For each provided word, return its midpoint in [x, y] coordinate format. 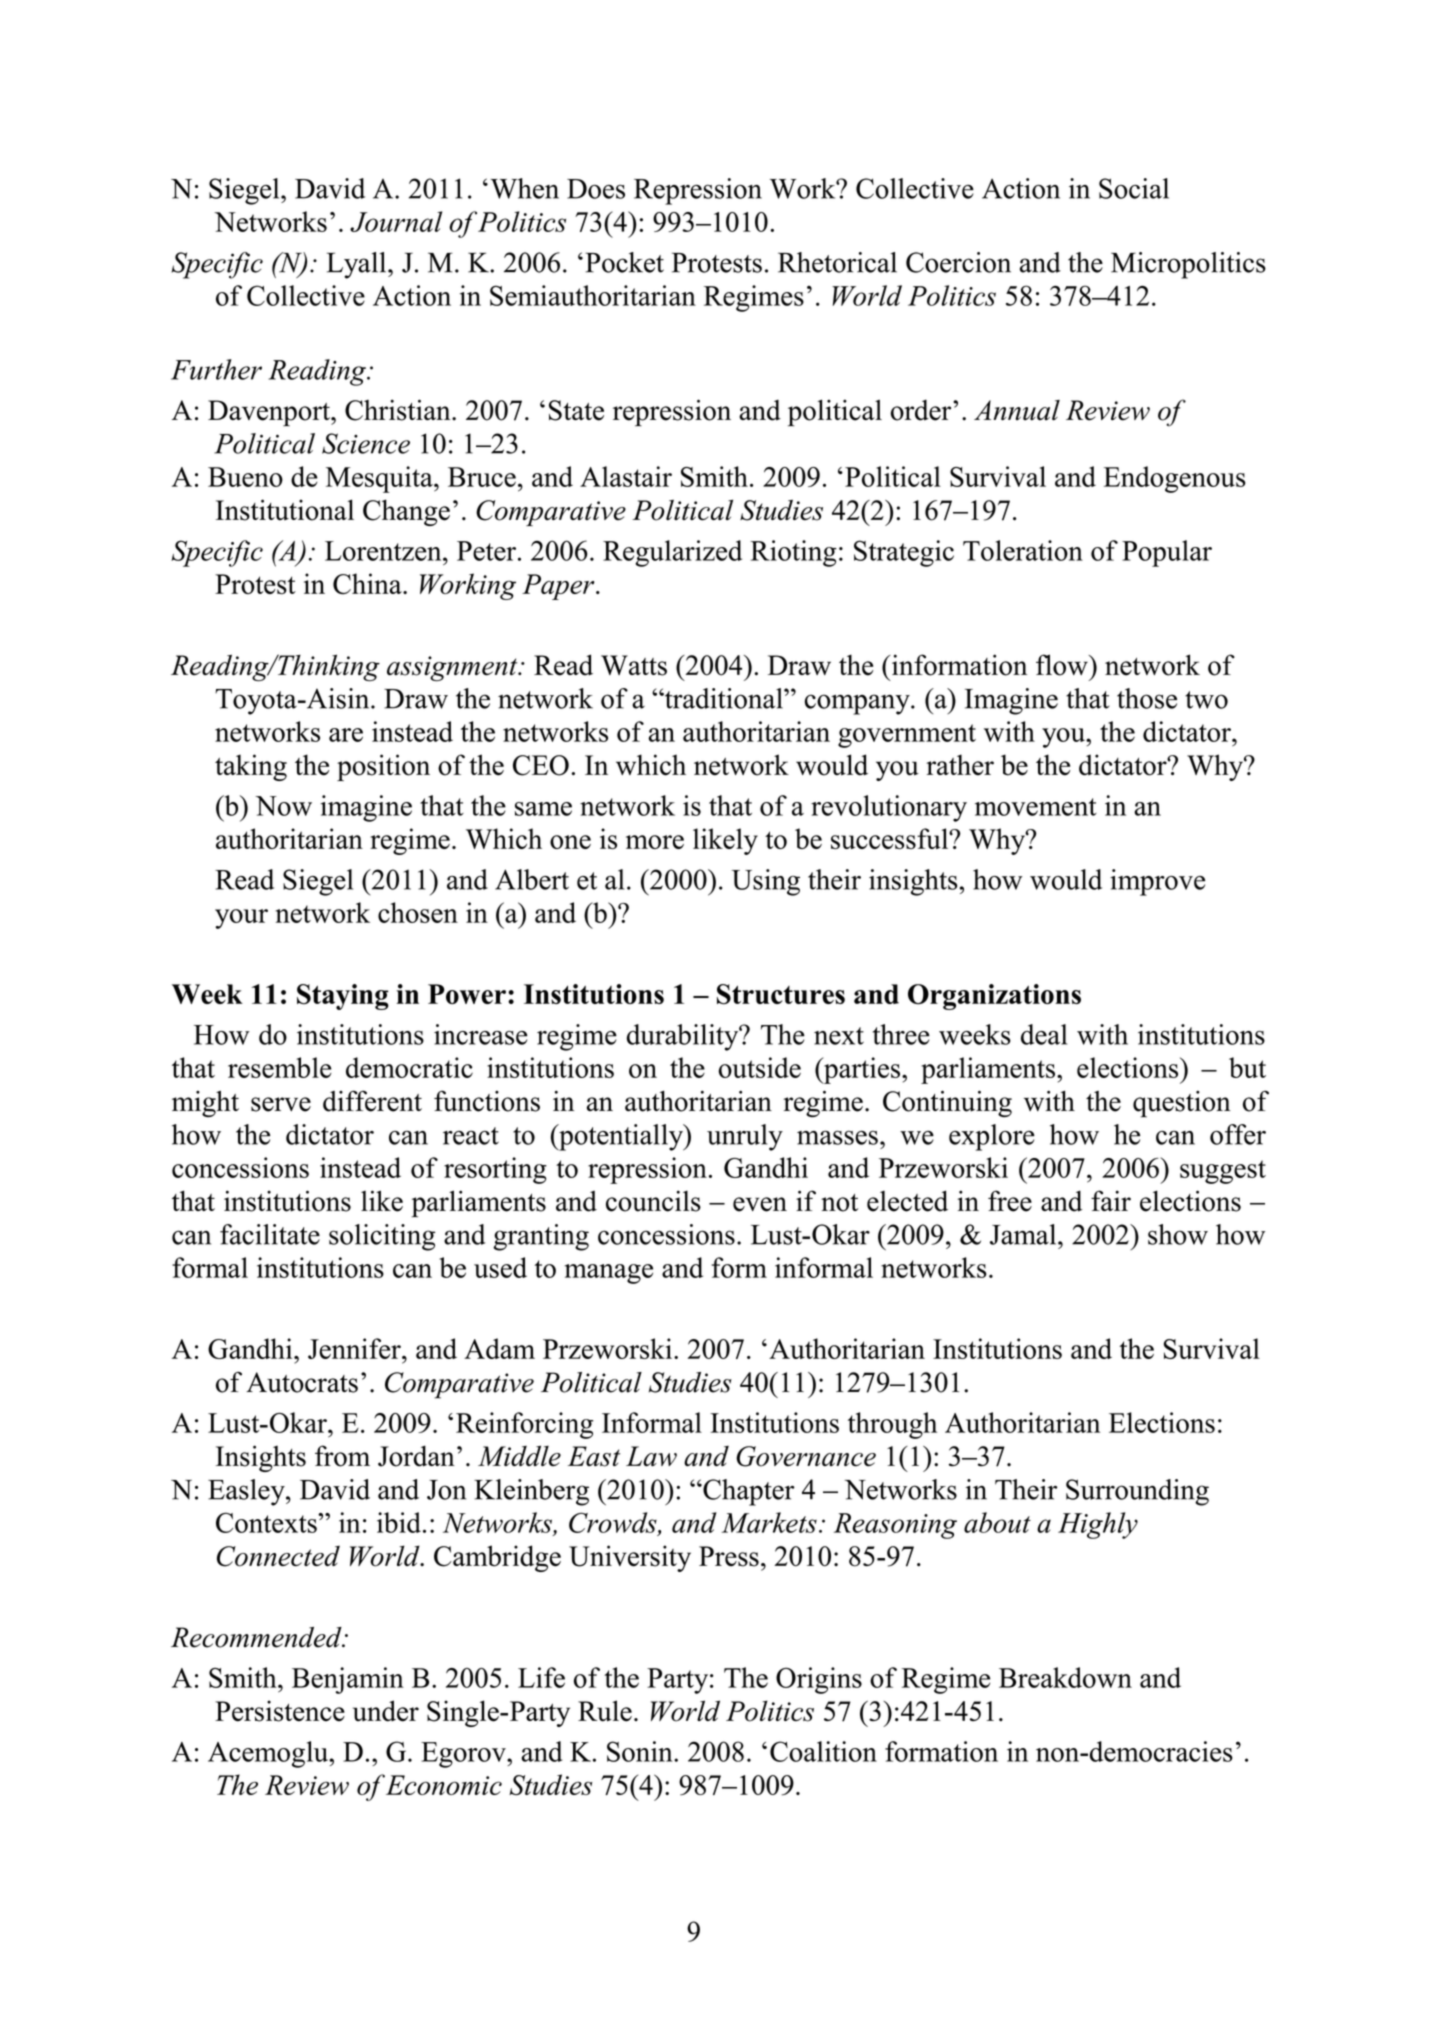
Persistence [280, 1711]
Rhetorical [837, 262]
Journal [396, 221]
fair [1111, 1200]
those [1147, 698]
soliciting [382, 1237]
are [346, 735]
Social [1134, 188]
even [760, 1204]
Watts [634, 665]
